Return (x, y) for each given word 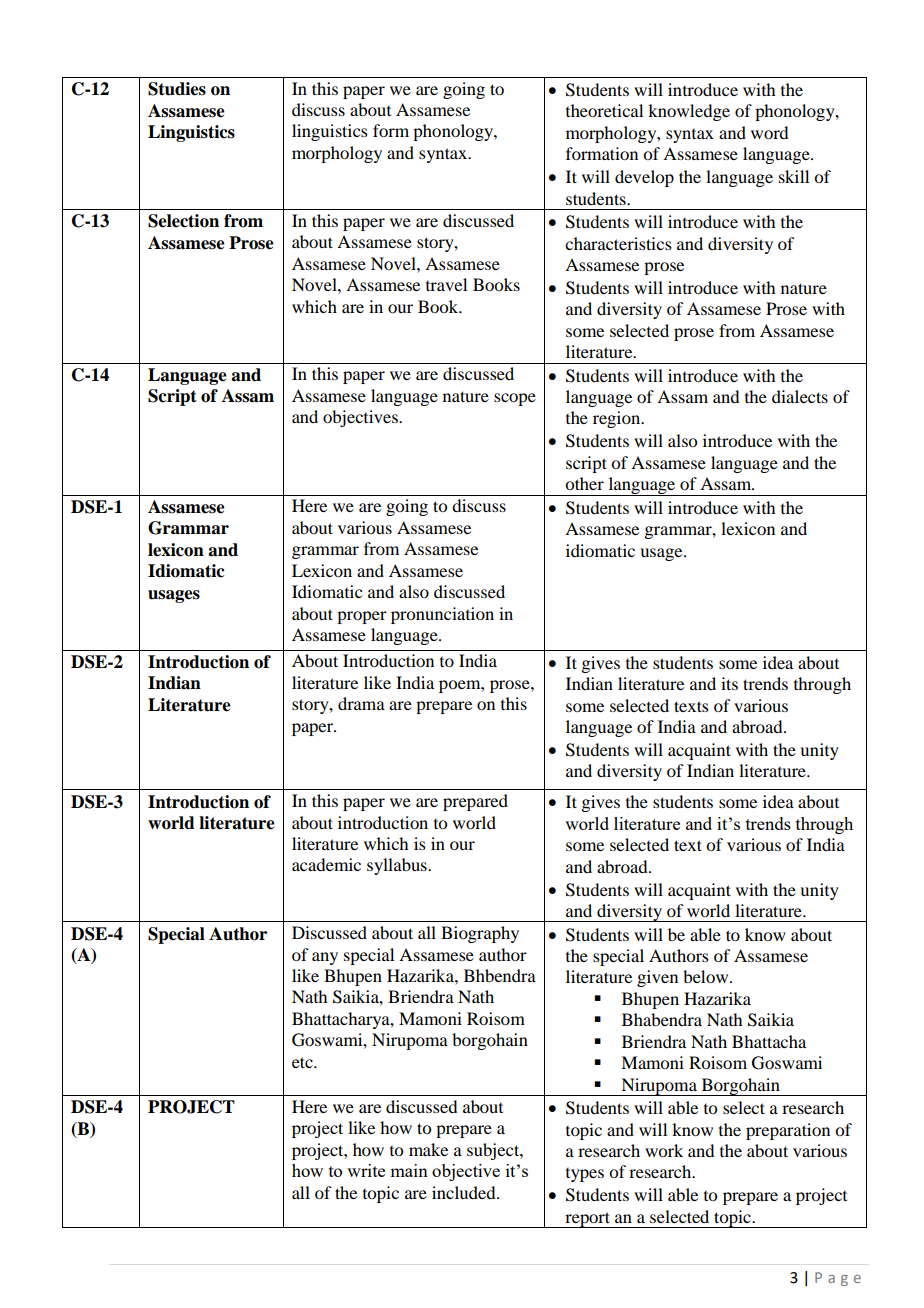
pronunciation (442, 615)
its (729, 683)
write (366, 1170)
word (769, 132)
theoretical (604, 110)
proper (362, 617)
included (465, 1192)
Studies (177, 89)
